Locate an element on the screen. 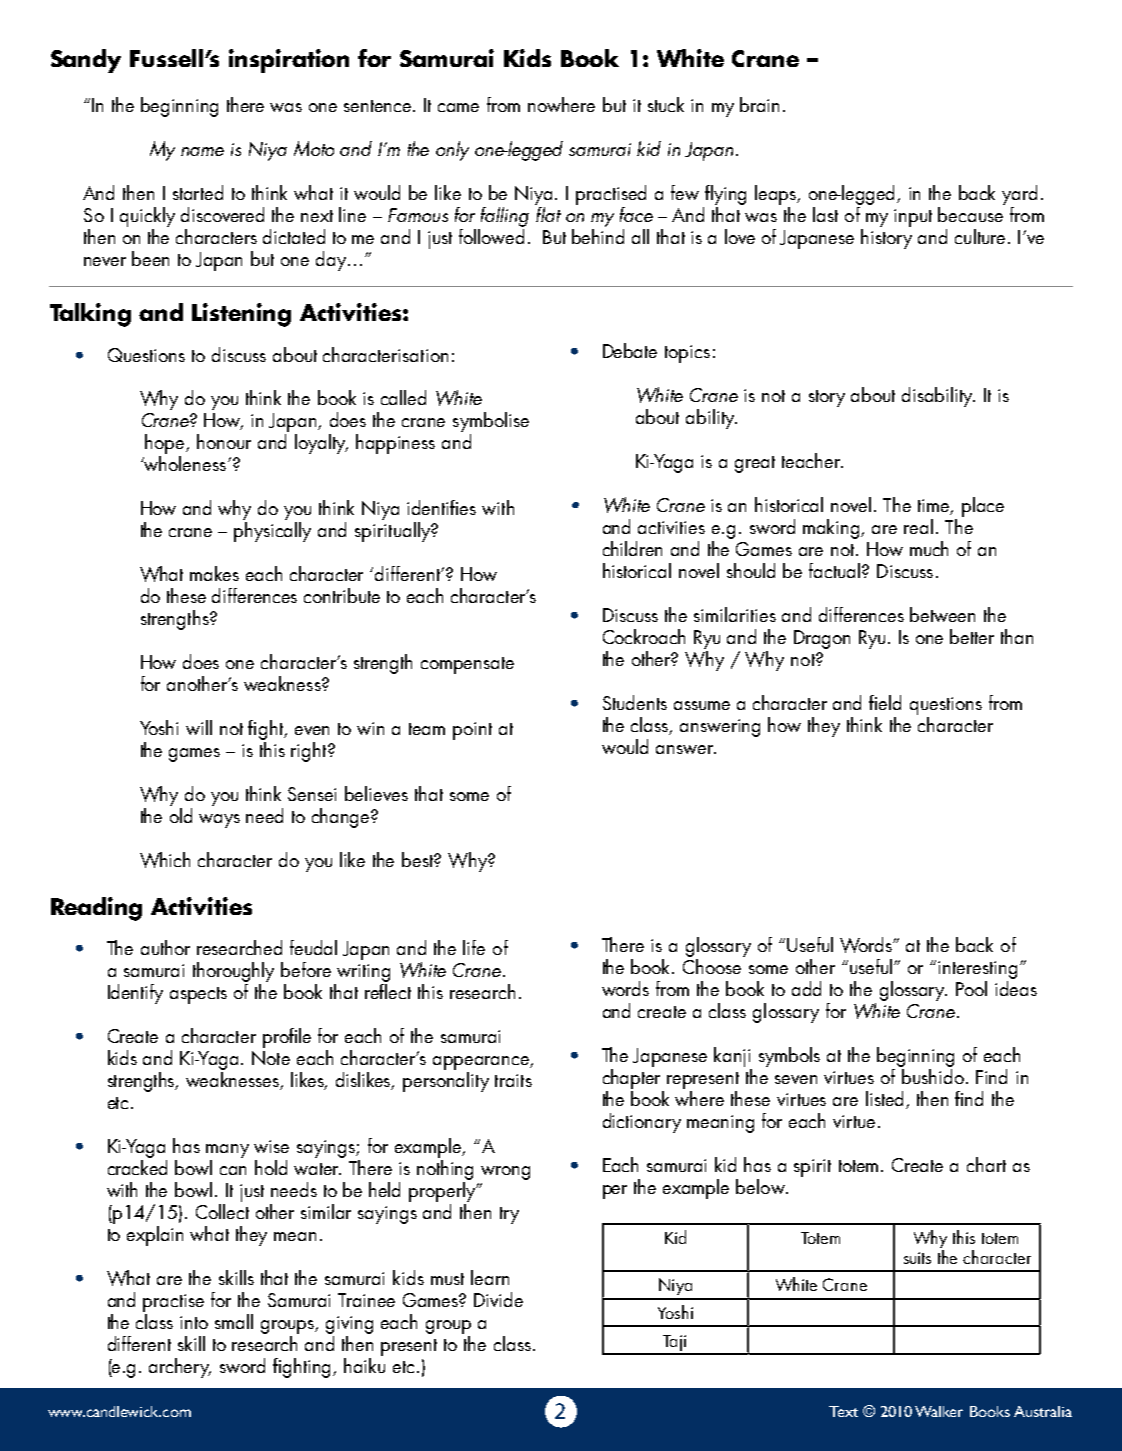 This screenshot has height=1451, width=1122. stuck is located at coordinates (666, 104).
